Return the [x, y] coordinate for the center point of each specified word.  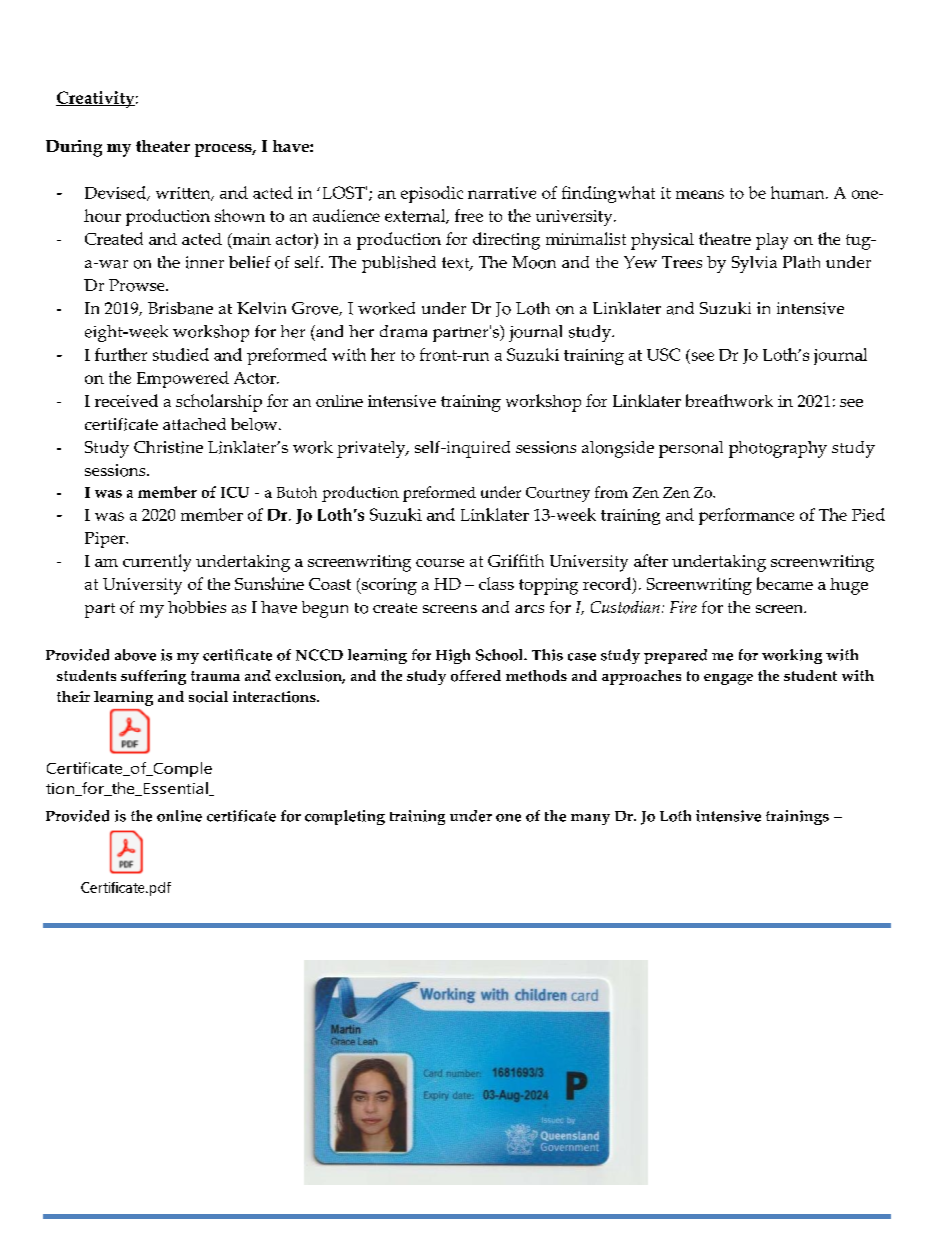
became [785, 583]
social [208, 697]
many [590, 819]
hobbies [197, 607]
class [496, 583]
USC [663, 354]
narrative [502, 193]
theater [163, 146]
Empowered [183, 379]
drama [403, 331]
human [799, 192]
